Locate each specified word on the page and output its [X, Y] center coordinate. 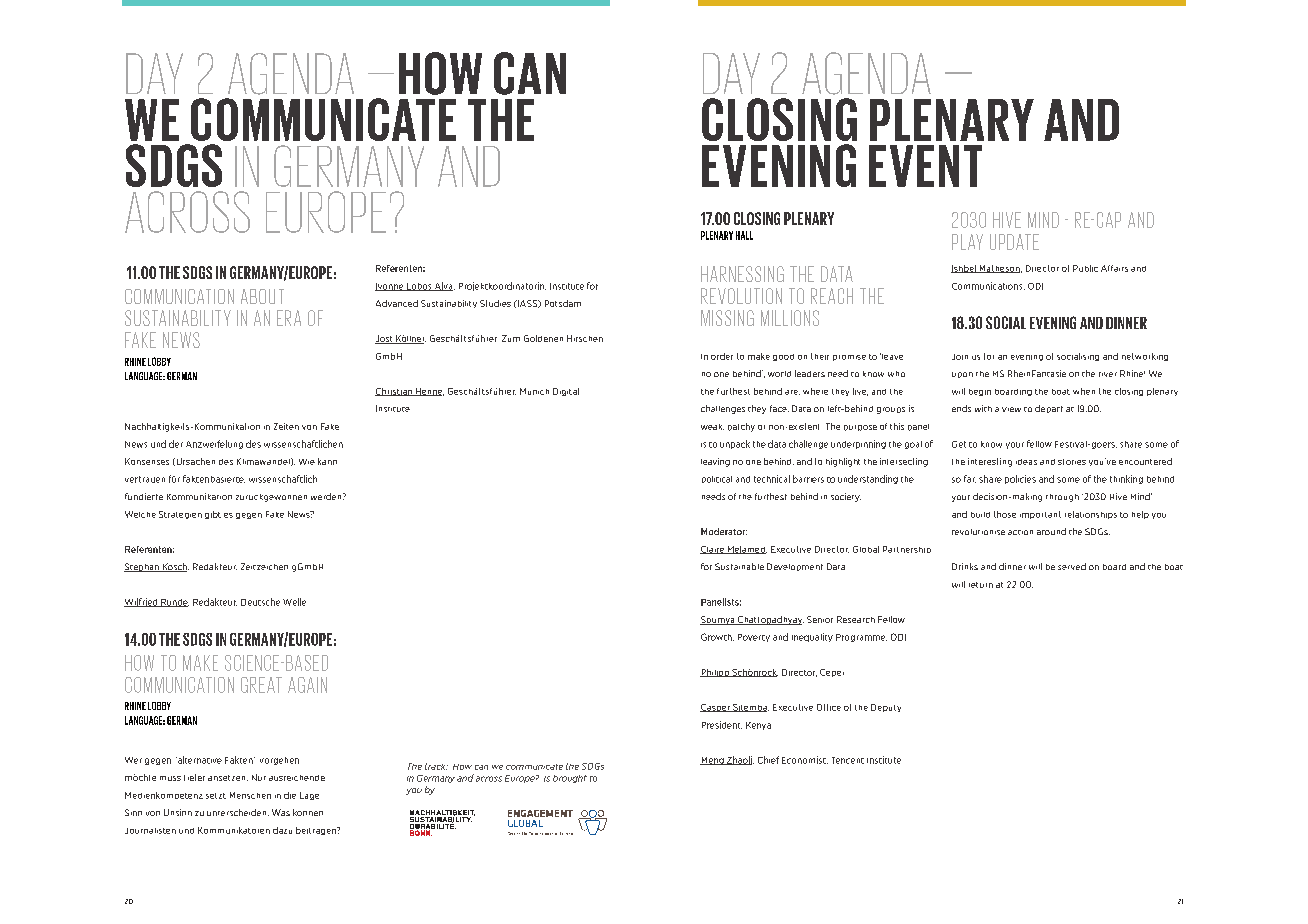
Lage [309, 796]
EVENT [925, 166]
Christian [394, 392]
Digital [566, 392]
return [981, 585]
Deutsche [260, 602]
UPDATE [1014, 242]
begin [980, 392]
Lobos [419, 287]
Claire [713, 550]
